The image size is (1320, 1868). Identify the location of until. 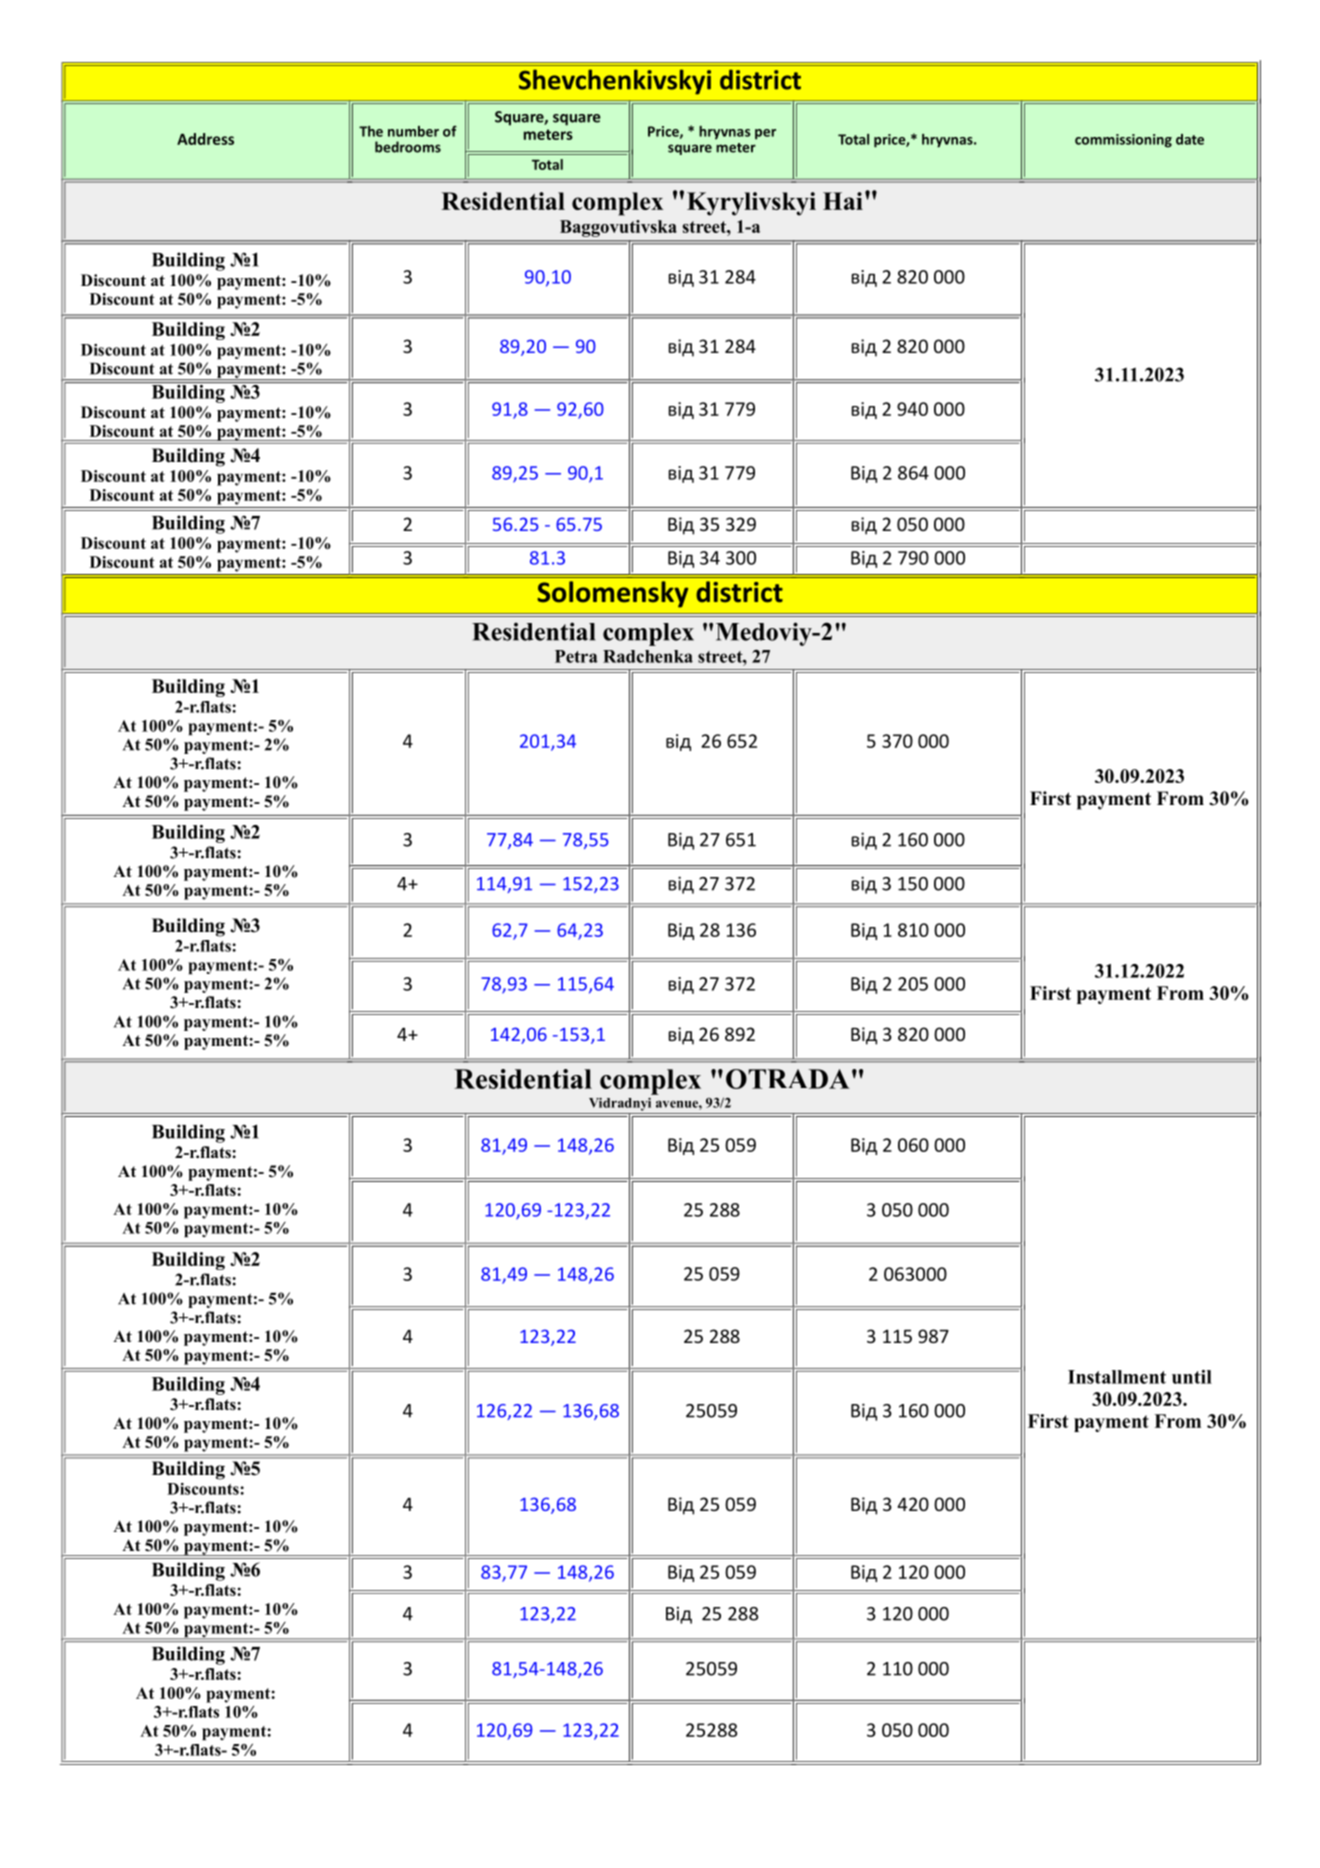
(1192, 1377).
